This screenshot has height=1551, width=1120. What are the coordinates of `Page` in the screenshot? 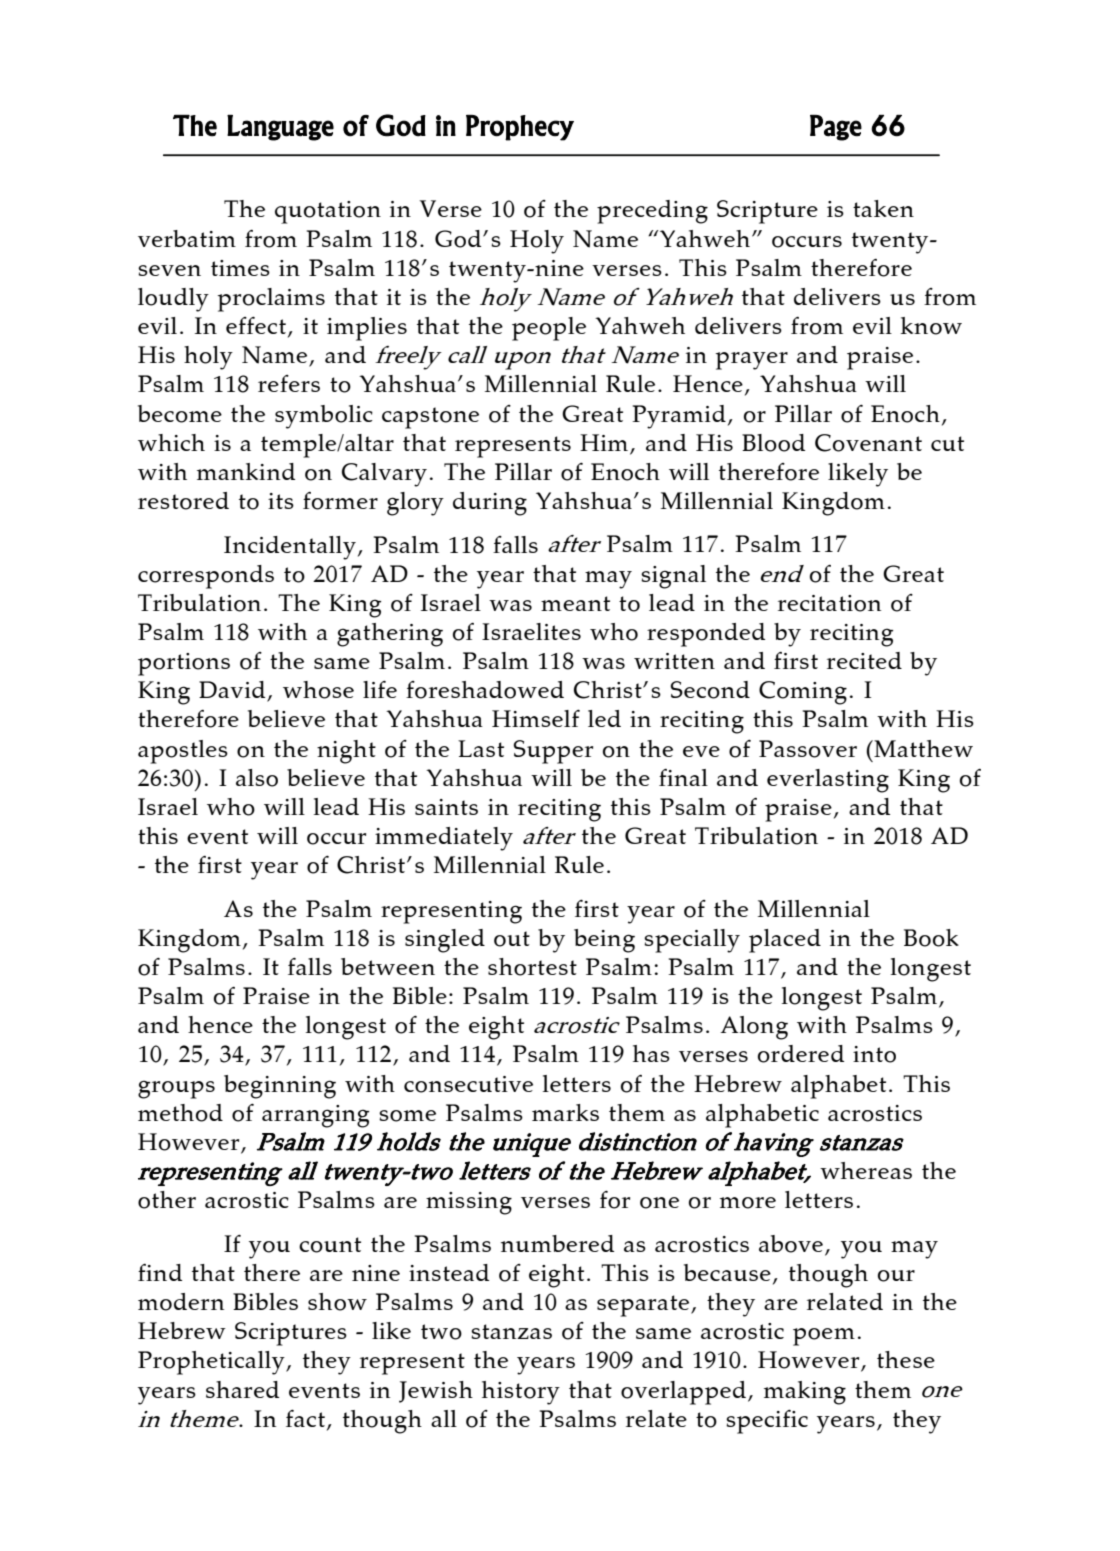 It's located at (836, 128).
